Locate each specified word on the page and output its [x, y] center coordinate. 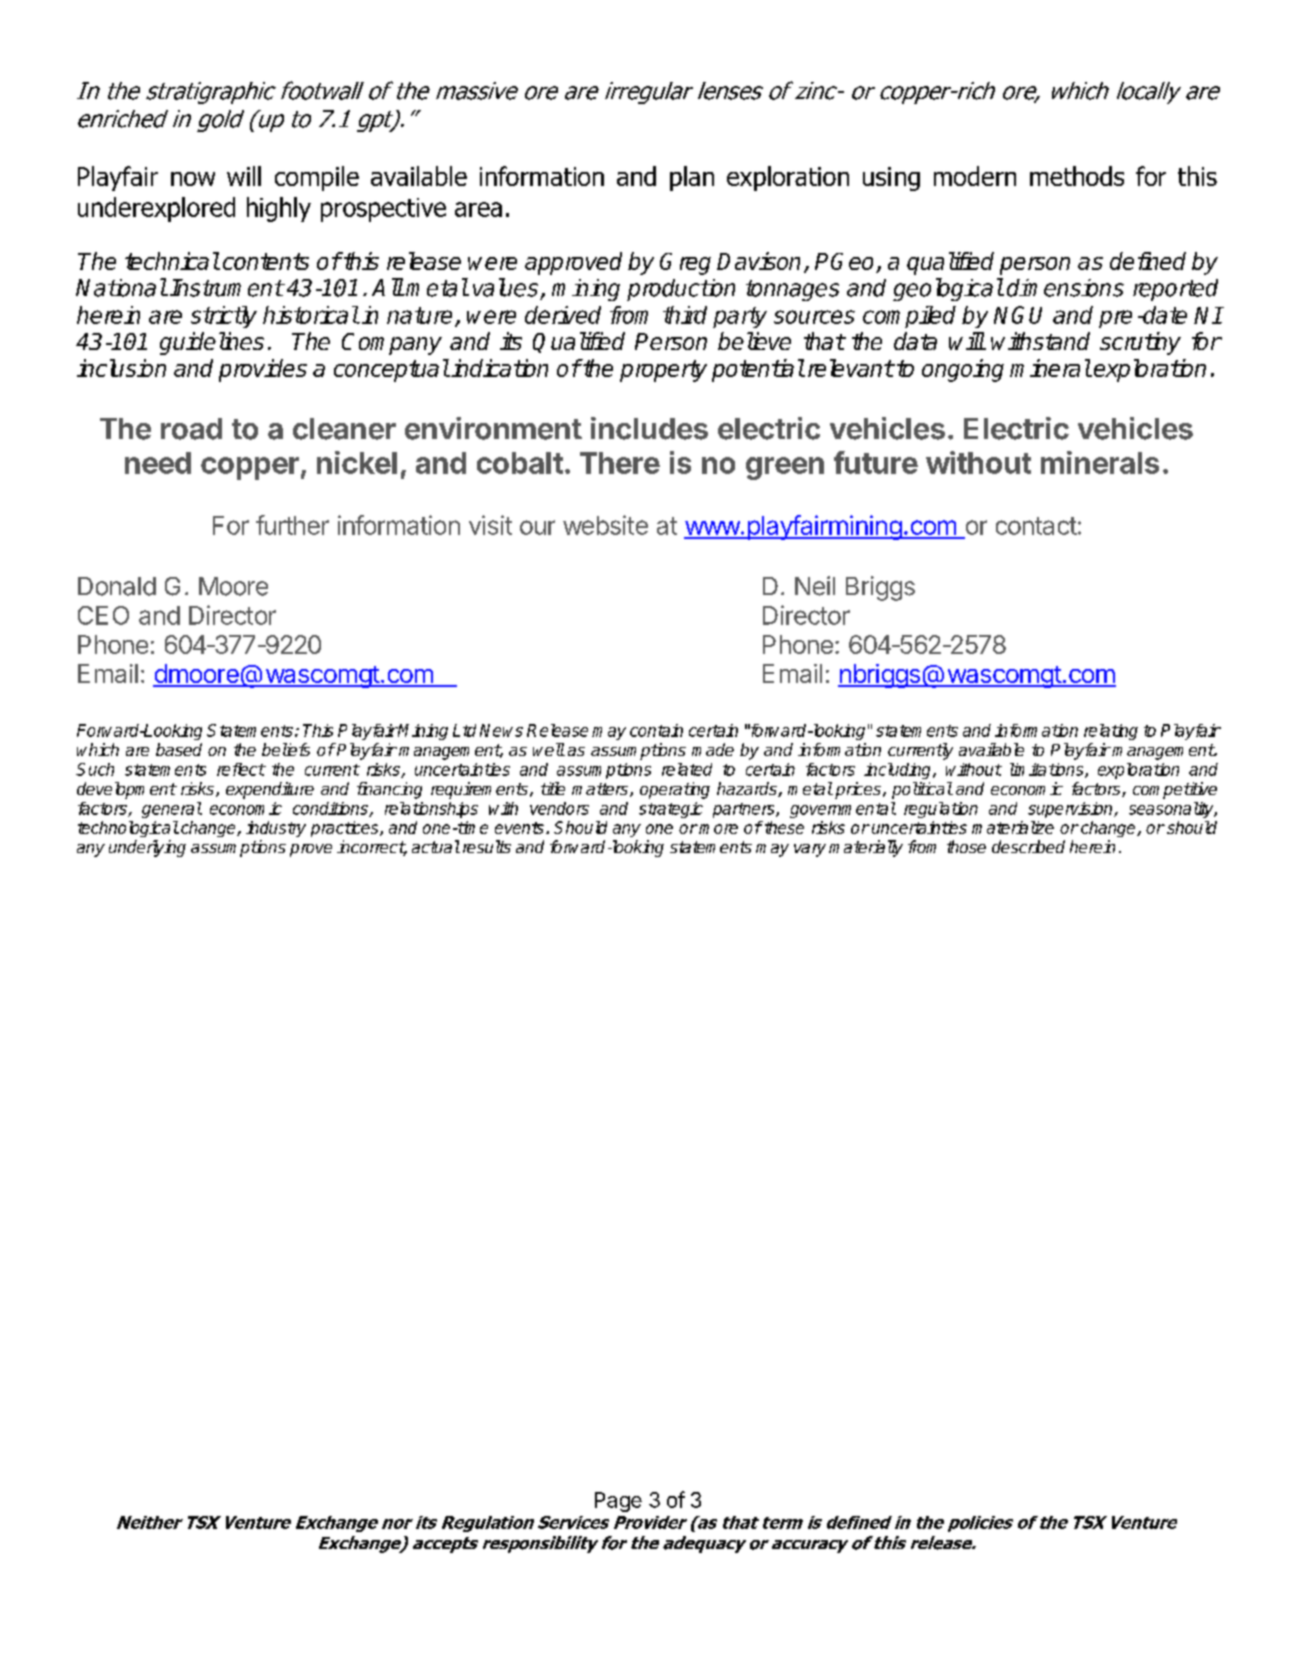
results [487, 846]
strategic [671, 810]
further [292, 525]
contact [1036, 526]
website [605, 525]
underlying [147, 848]
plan [692, 178]
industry [276, 829]
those [966, 846]
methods [1077, 176]
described [1028, 846]
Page [618, 1502]
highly [279, 209]
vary [810, 850]
